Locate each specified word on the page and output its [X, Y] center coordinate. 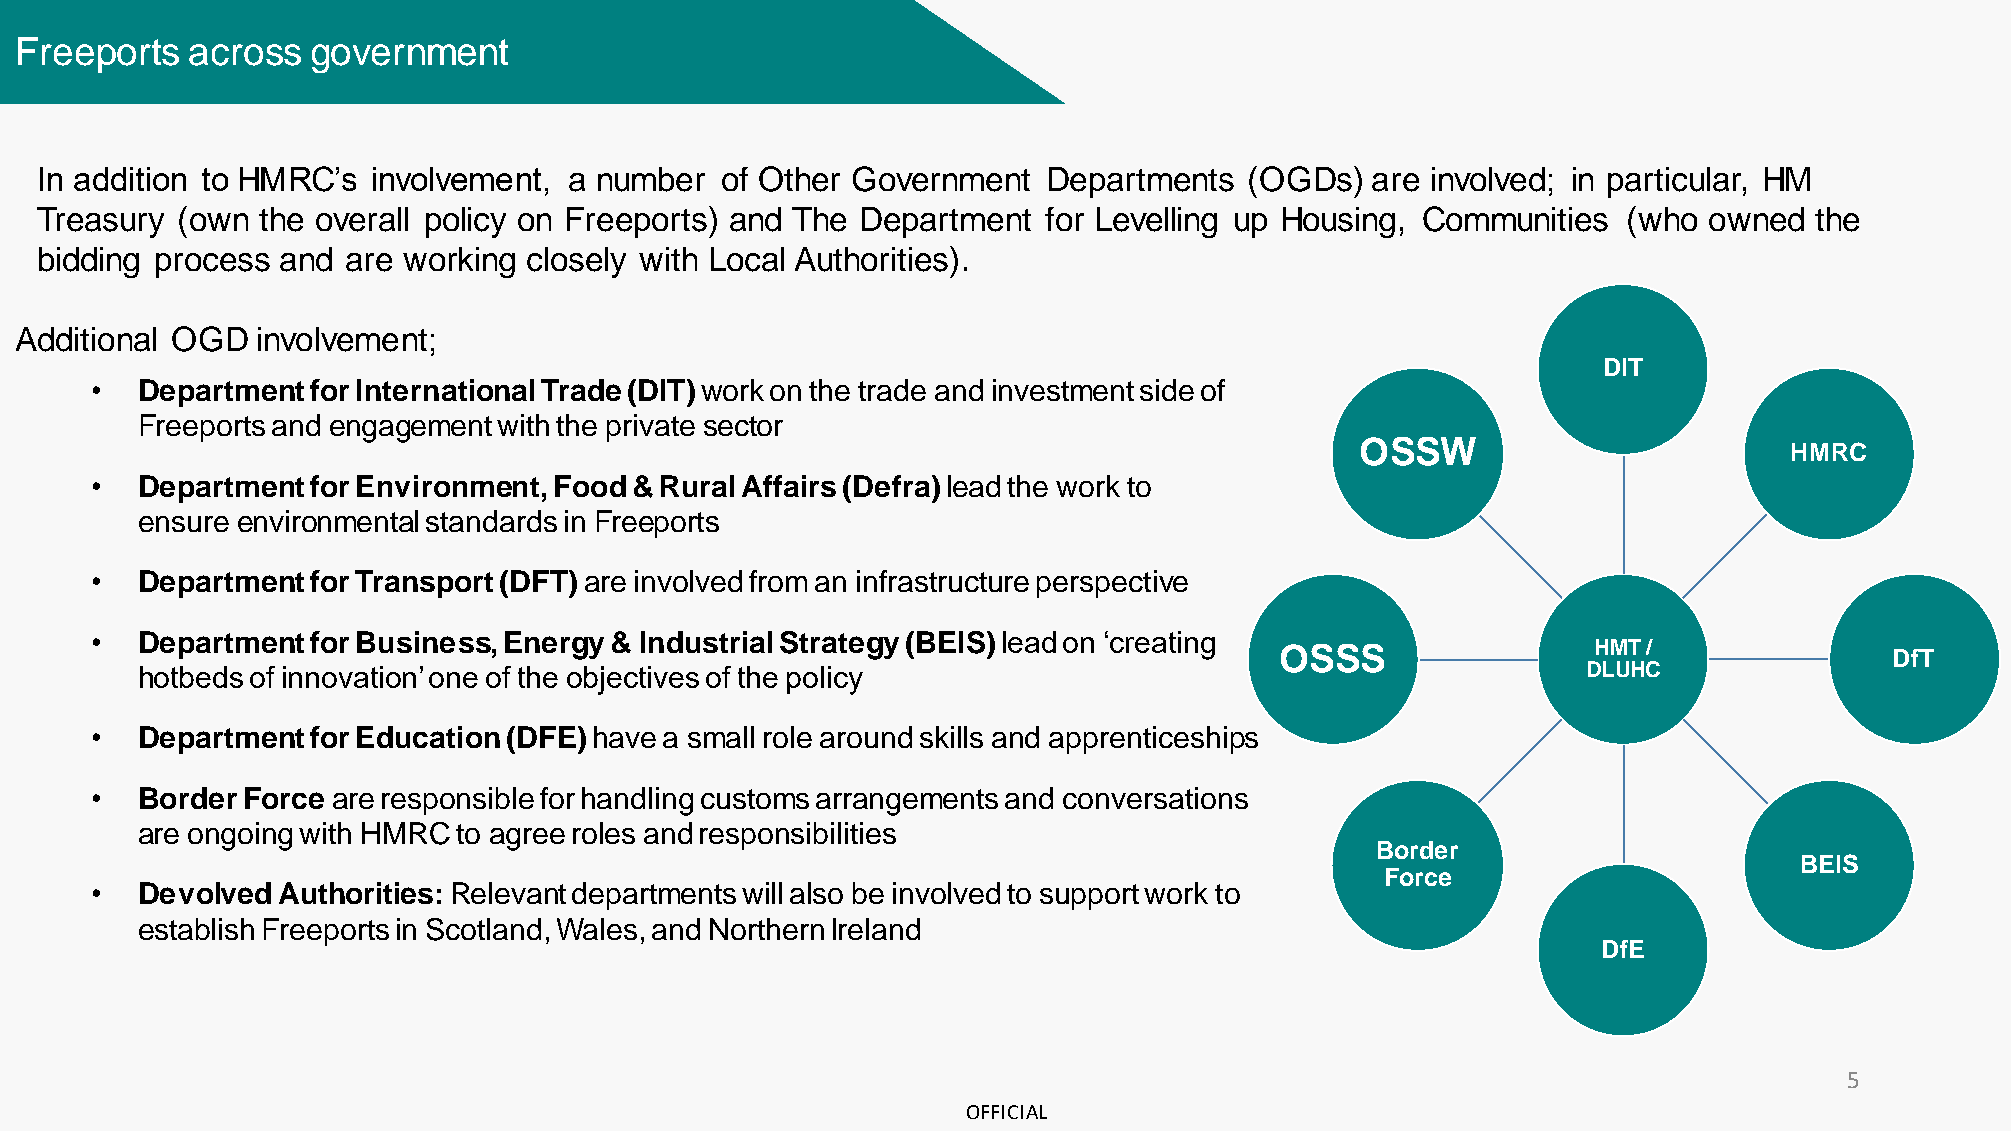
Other [799, 179]
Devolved [205, 893]
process [213, 265]
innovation [349, 677]
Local [747, 259]
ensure [184, 524]
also [816, 893]
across [245, 55]
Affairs [789, 486]
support [1089, 897]
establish [196, 929]
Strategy [839, 645]
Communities [1515, 219]
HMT [1618, 647]
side [1167, 390]
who [1667, 219]
